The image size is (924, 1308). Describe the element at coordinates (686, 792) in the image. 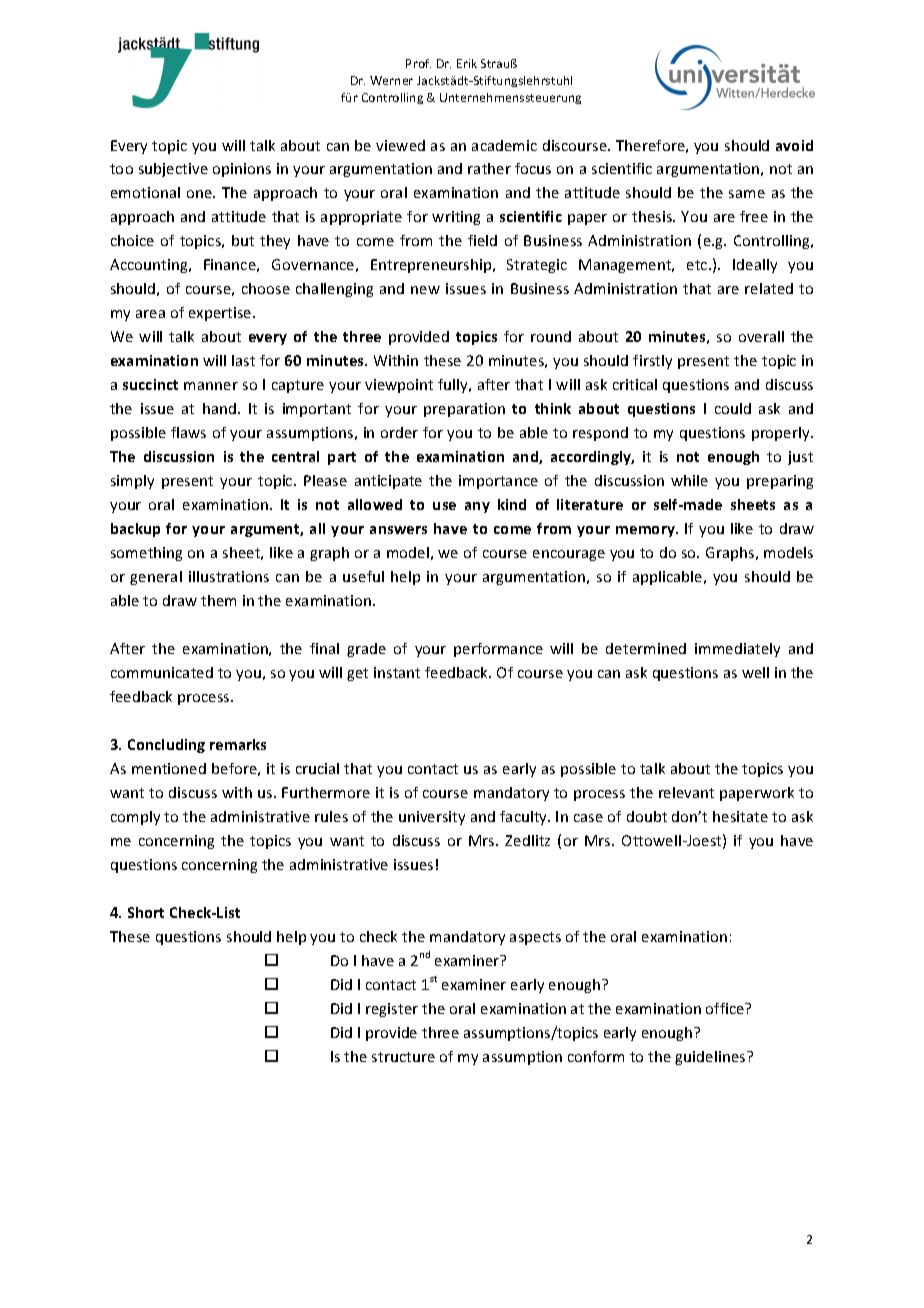

I see `relevant` at that location.
